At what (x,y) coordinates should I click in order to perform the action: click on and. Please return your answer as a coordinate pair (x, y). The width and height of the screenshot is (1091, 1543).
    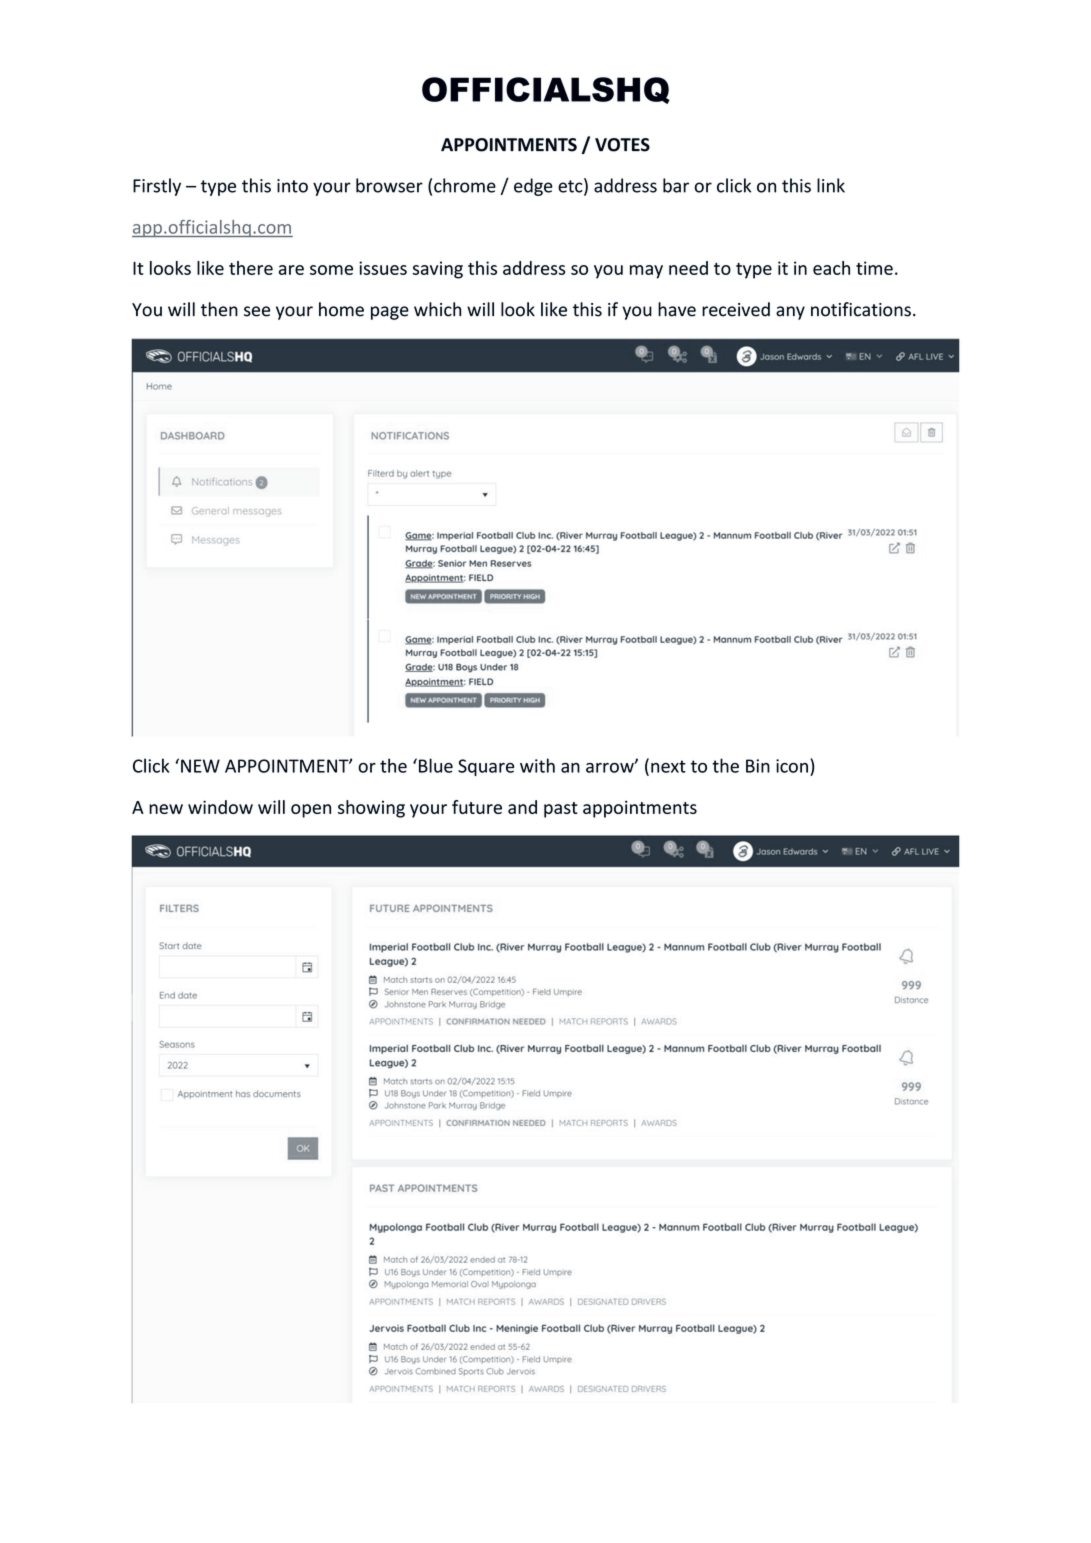
    Looking at the image, I should click on (522, 807).
